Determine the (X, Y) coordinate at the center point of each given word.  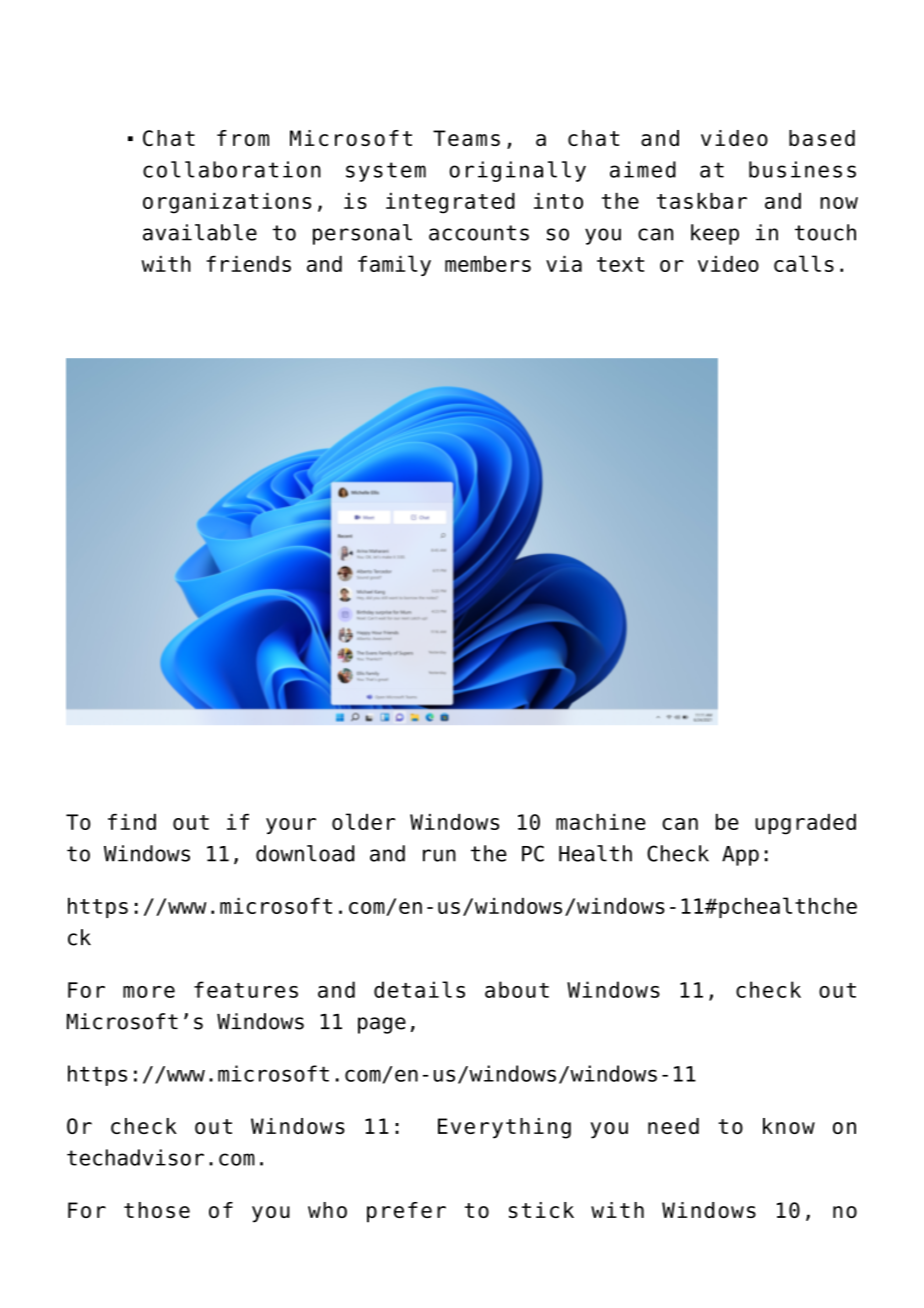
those (157, 1210)
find (132, 822)
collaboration (232, 169)
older (364, 821)
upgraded (805, 824)
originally (517, 171)
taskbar (702, 201)
